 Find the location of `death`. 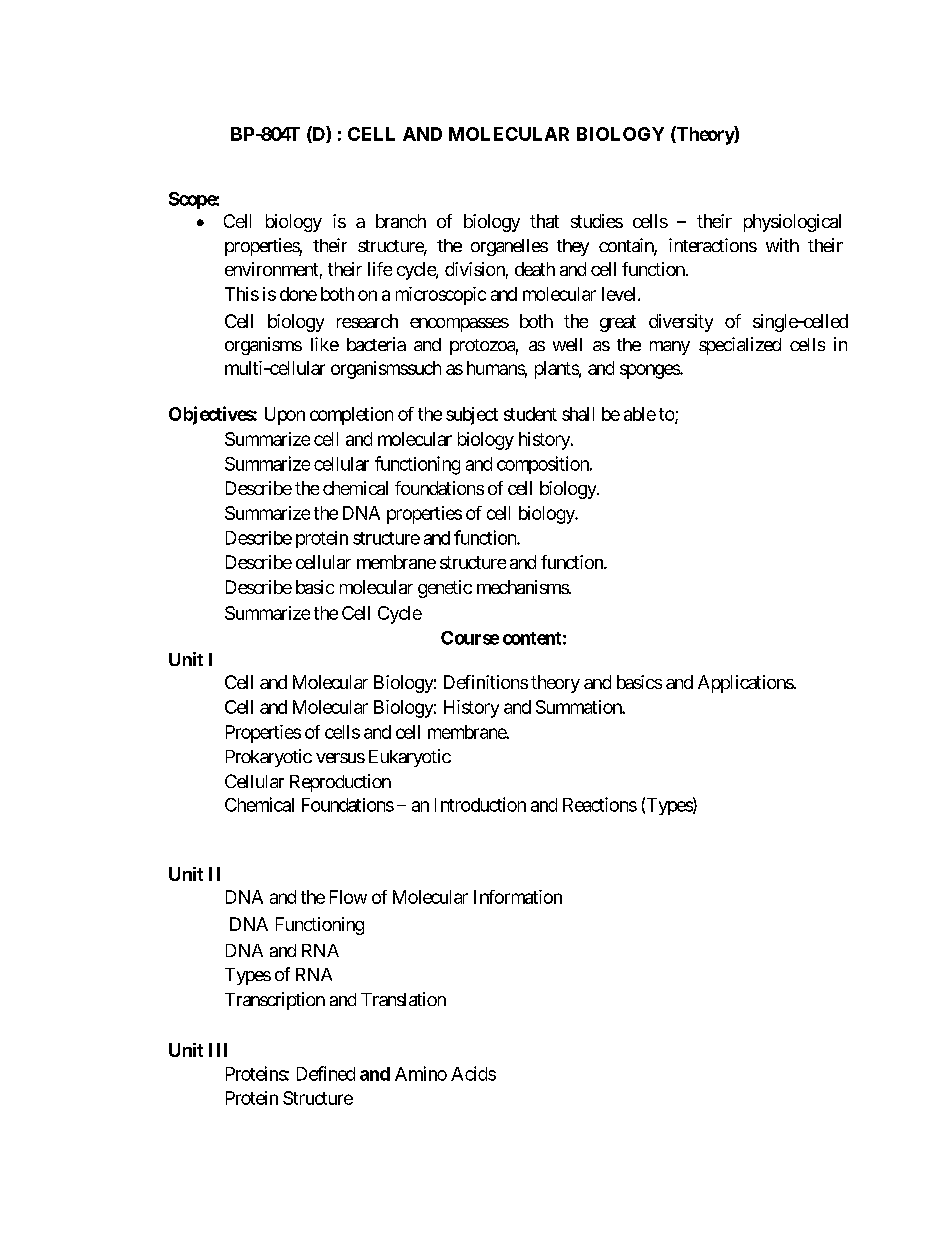

death is located at coordinates (535, 269).
